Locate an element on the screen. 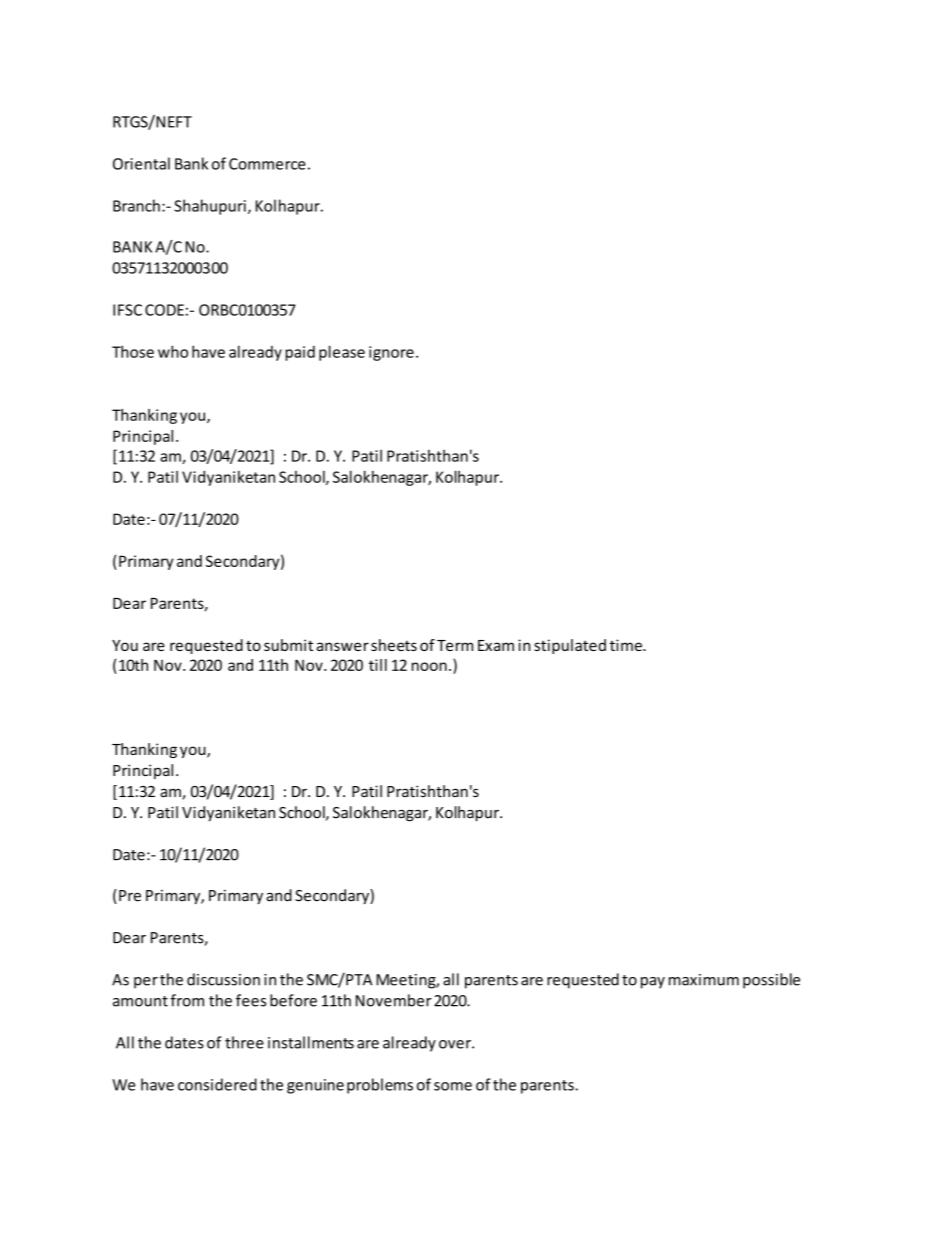 Image resolution: width=952 pixels, height=1233 pixels. please is located at coordinates (342, 353).
